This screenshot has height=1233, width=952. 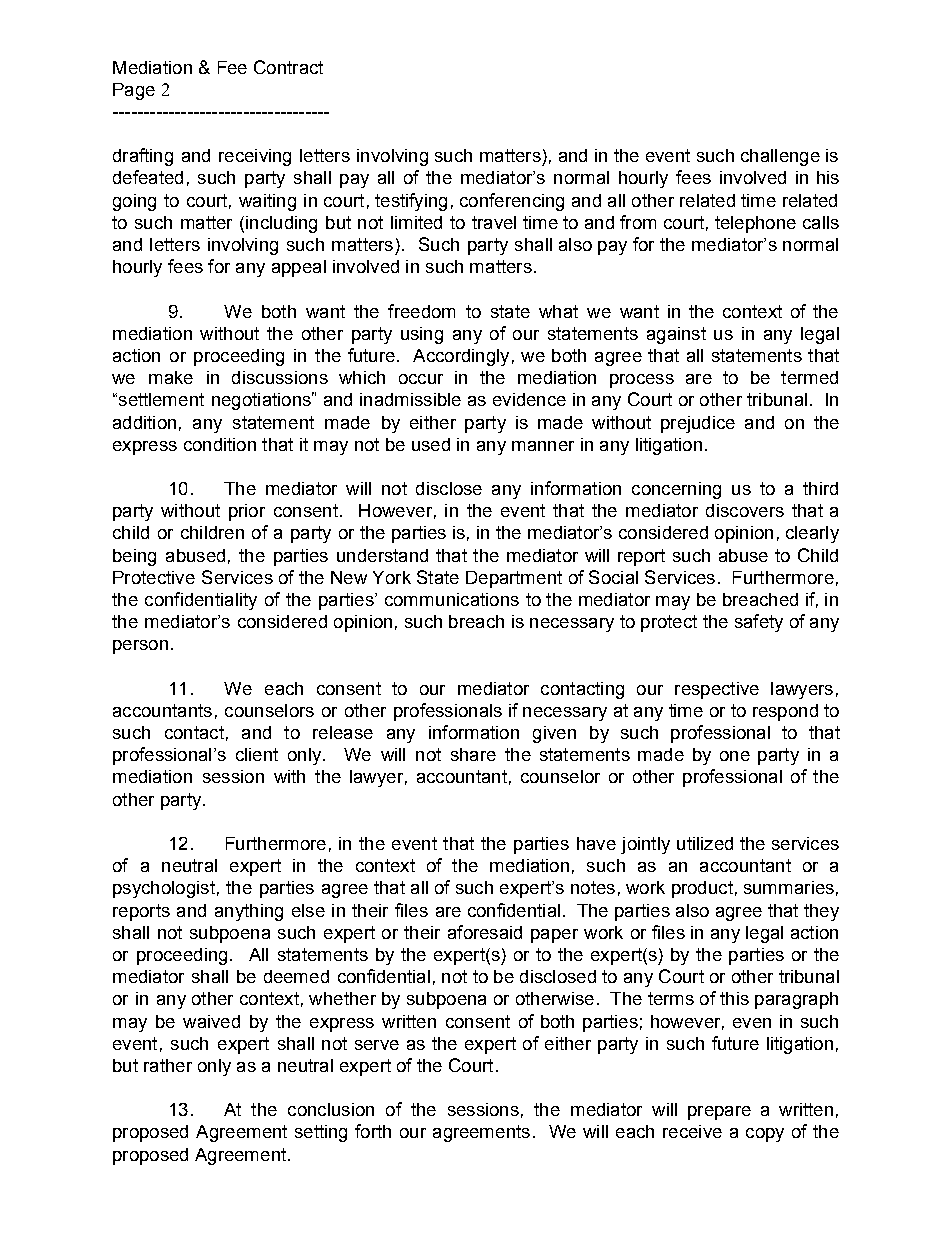 I want to click on make, so click(x=171, y=377).
